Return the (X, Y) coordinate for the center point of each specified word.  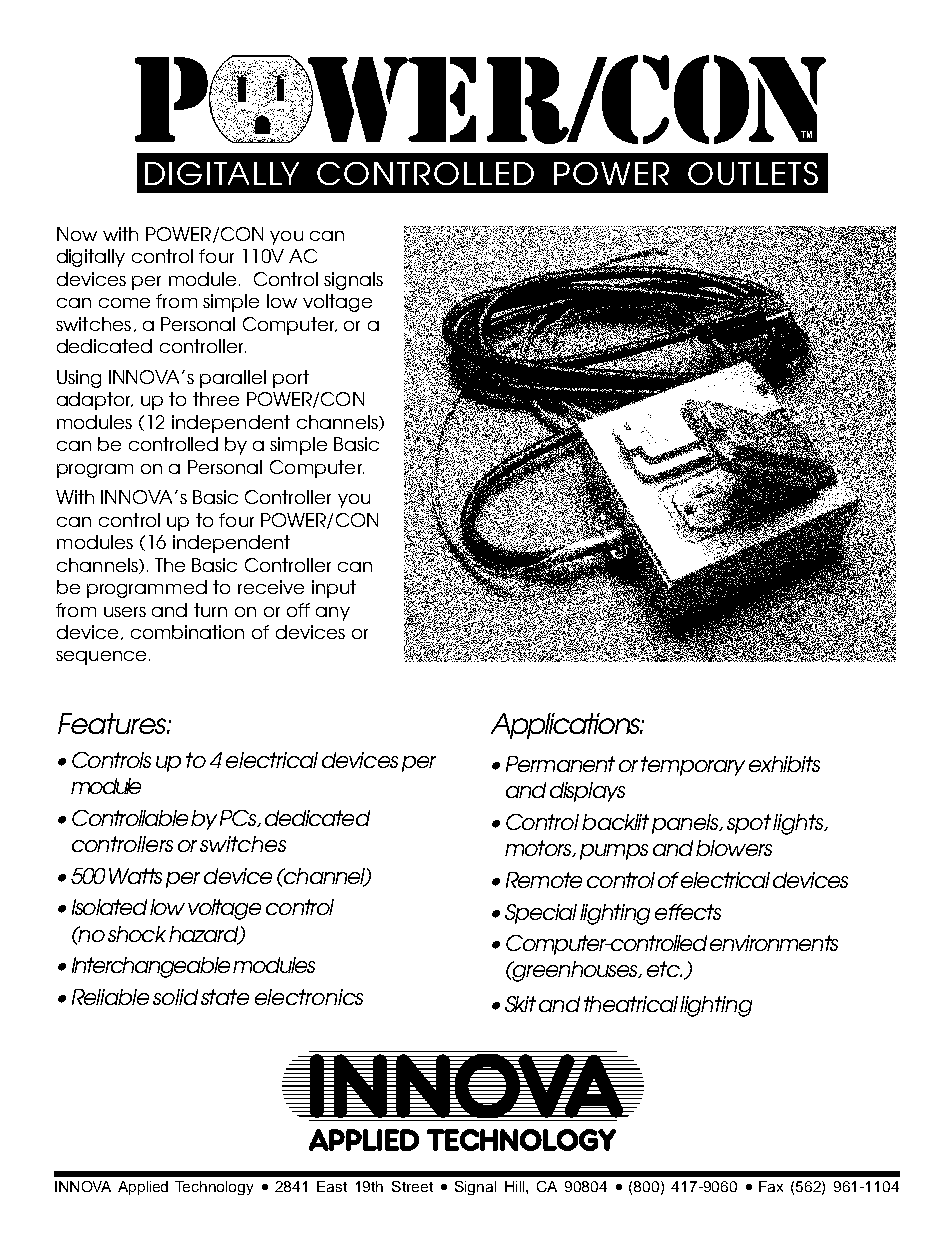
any (333, 614)
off (298, 610)
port (291, 379)
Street (412, 1186)
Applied (143, 1188)
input (334, 589)
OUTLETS (753, 173)
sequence (101, 658)
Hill (516, 1186)
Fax (771, 1186)
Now (77, 234)
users (125, 612)
